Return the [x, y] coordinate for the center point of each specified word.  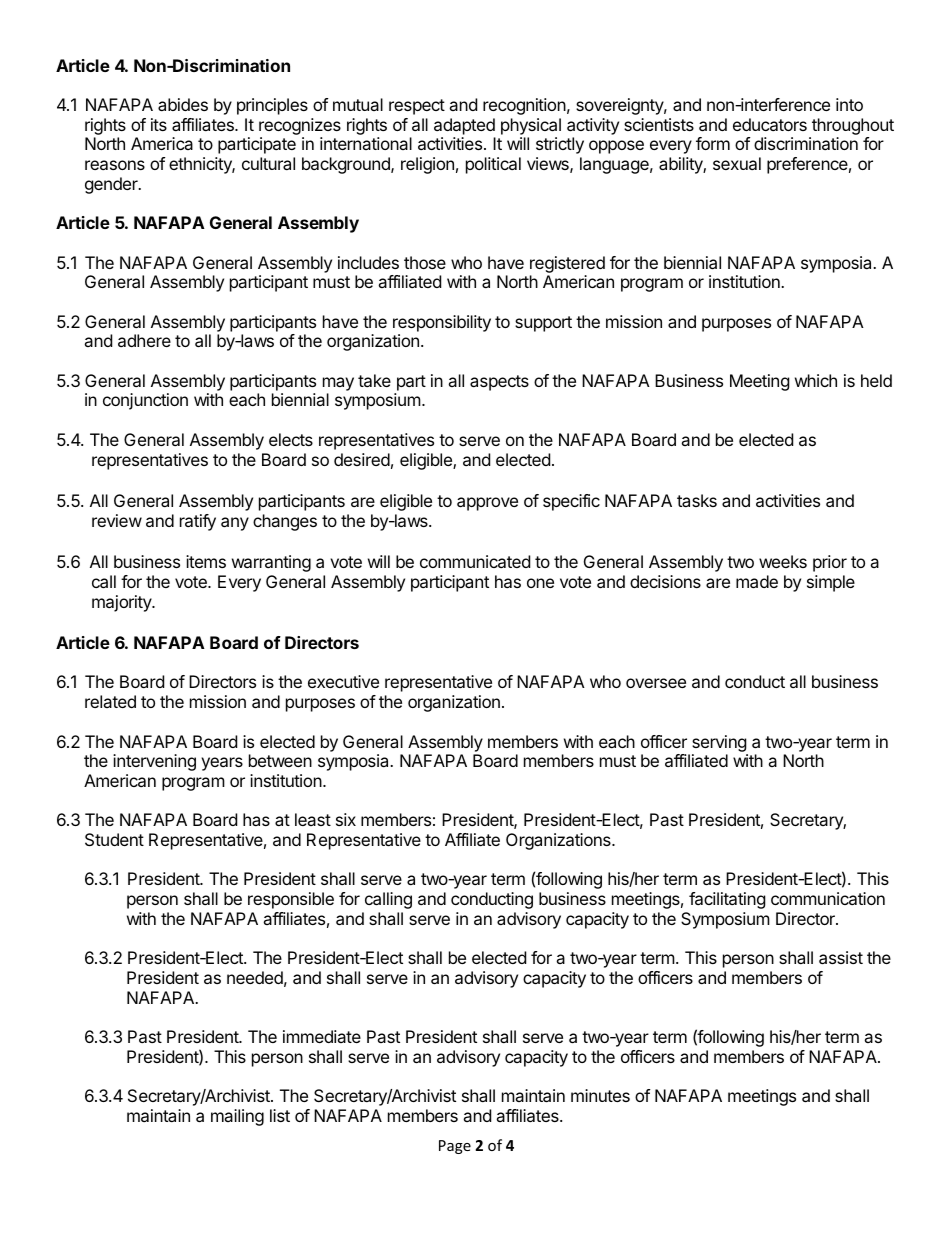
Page [455, 1147]
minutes [600, 1095]
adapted [464, 126]
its [159, 124]
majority [122, 603]
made [757, 581]
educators [770, 124]
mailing [237, 1117]
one [540, 583]
